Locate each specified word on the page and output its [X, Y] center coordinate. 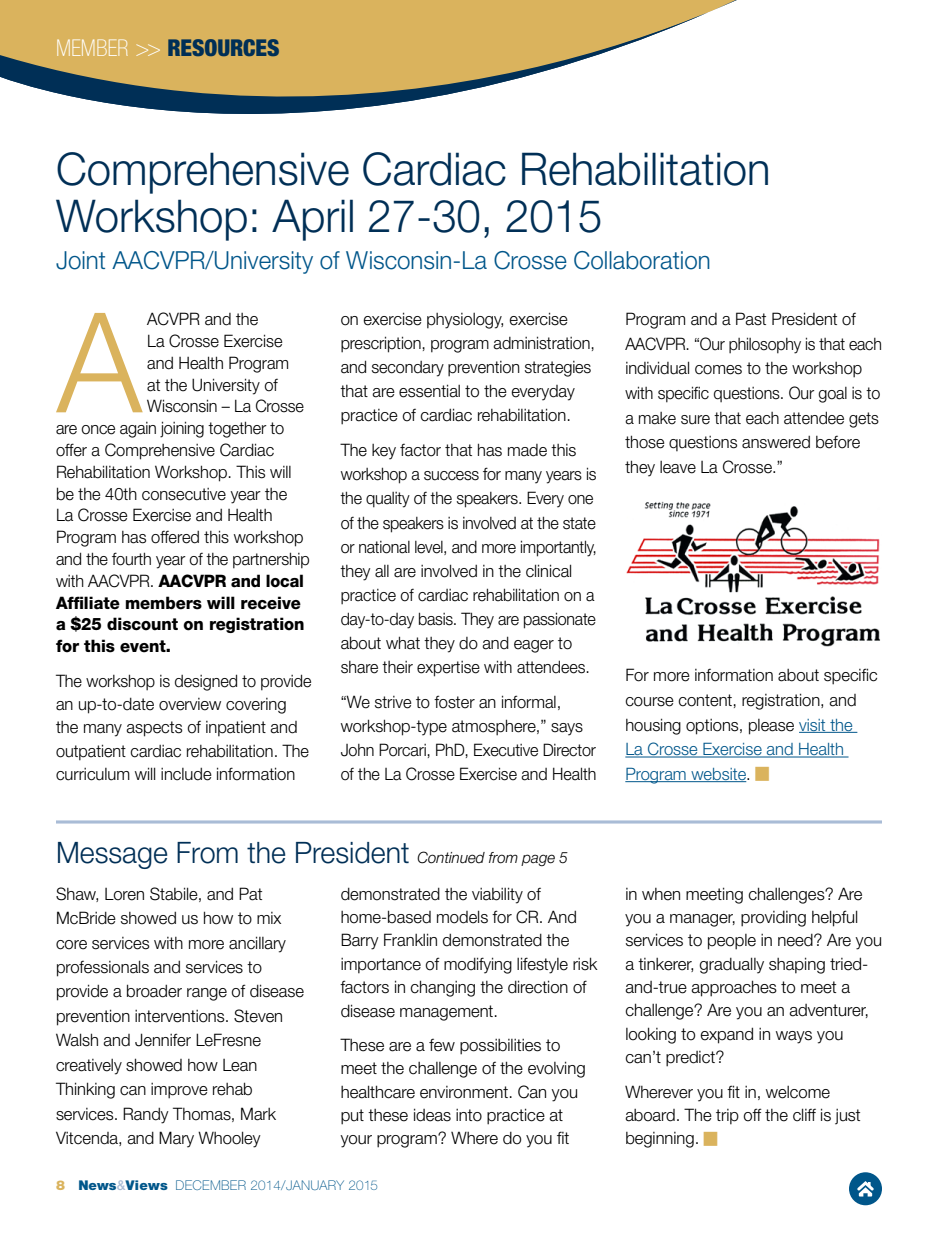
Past [751, 319]
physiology [465, 321]
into [469, 1115]
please [771, 727]
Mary [176, 1139]
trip [727, 1117]
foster [454, 702]
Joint [80, 260]
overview [190, 704]
